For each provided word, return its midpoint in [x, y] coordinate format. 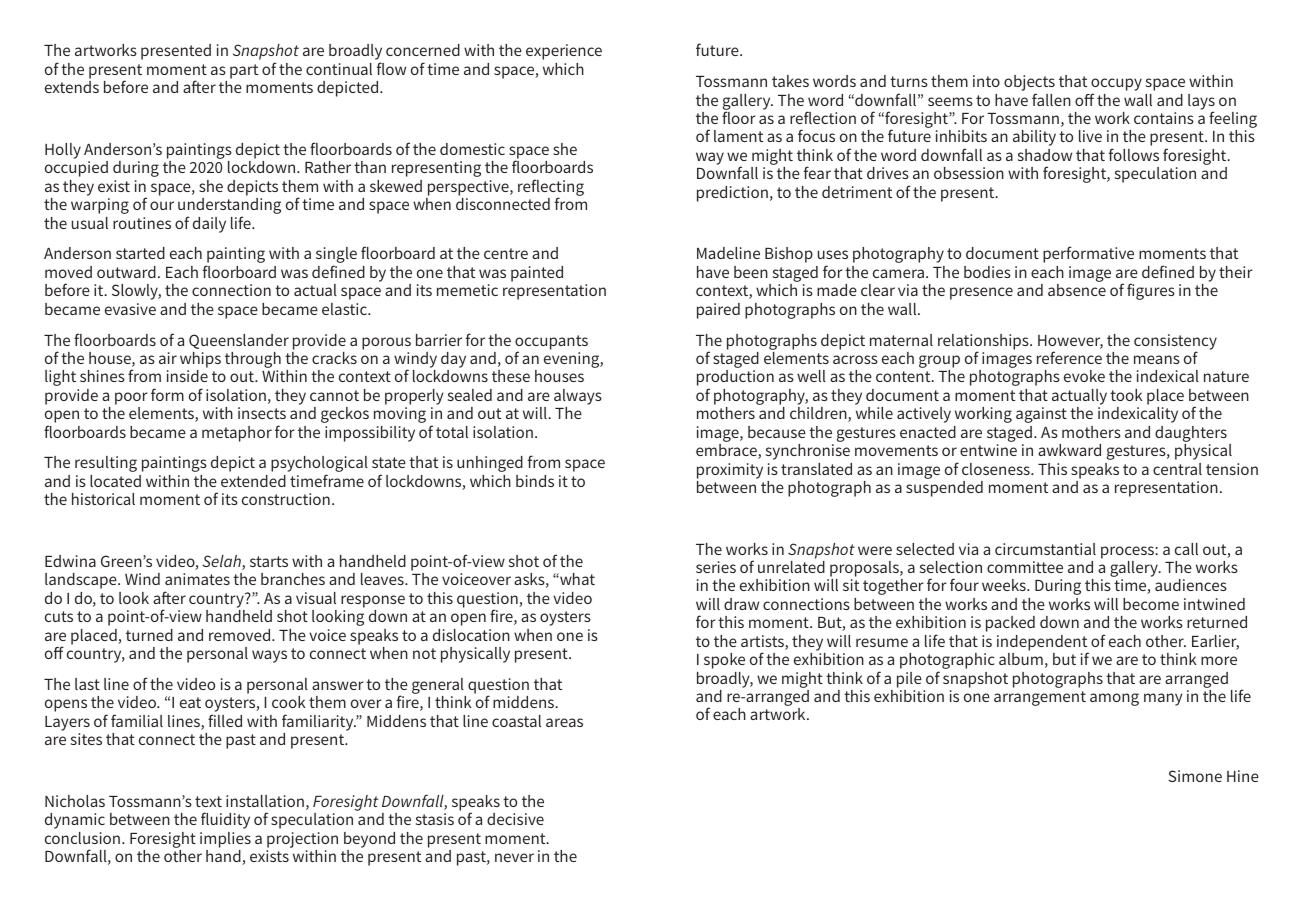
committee [1025, 567]
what [576, 579]
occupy [1116, 86]
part [244, 71]
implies [225, 840]
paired [718, 311]
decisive [515, 819]
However [1070, 342]
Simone [1195, 776]
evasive [130, 309]
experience [564, 52]
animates [197, 579]
